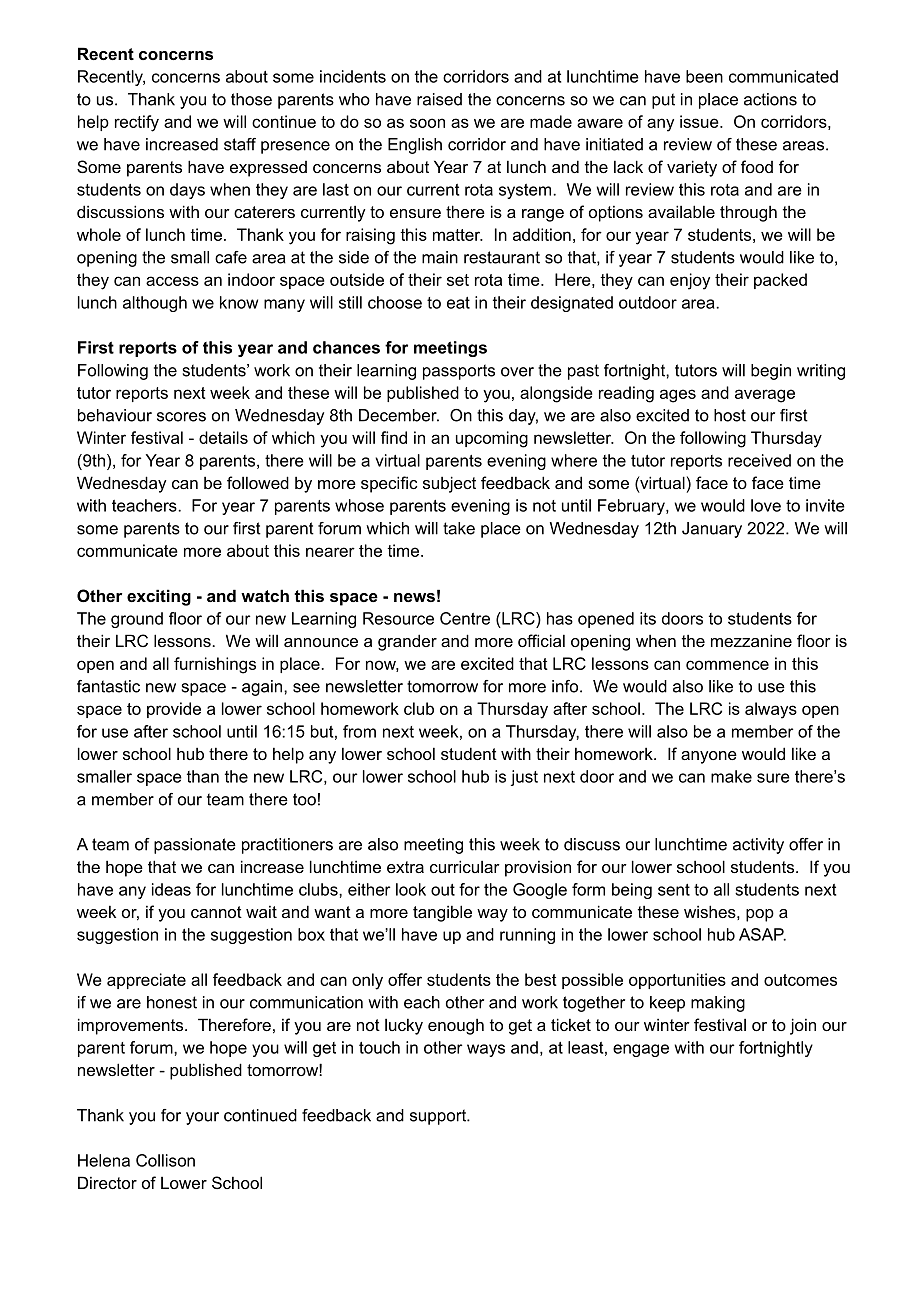 The width and height of the image is (924, 1307). Describe the element at coordinates (439, 99) in the image. I see `raised` at that location.
